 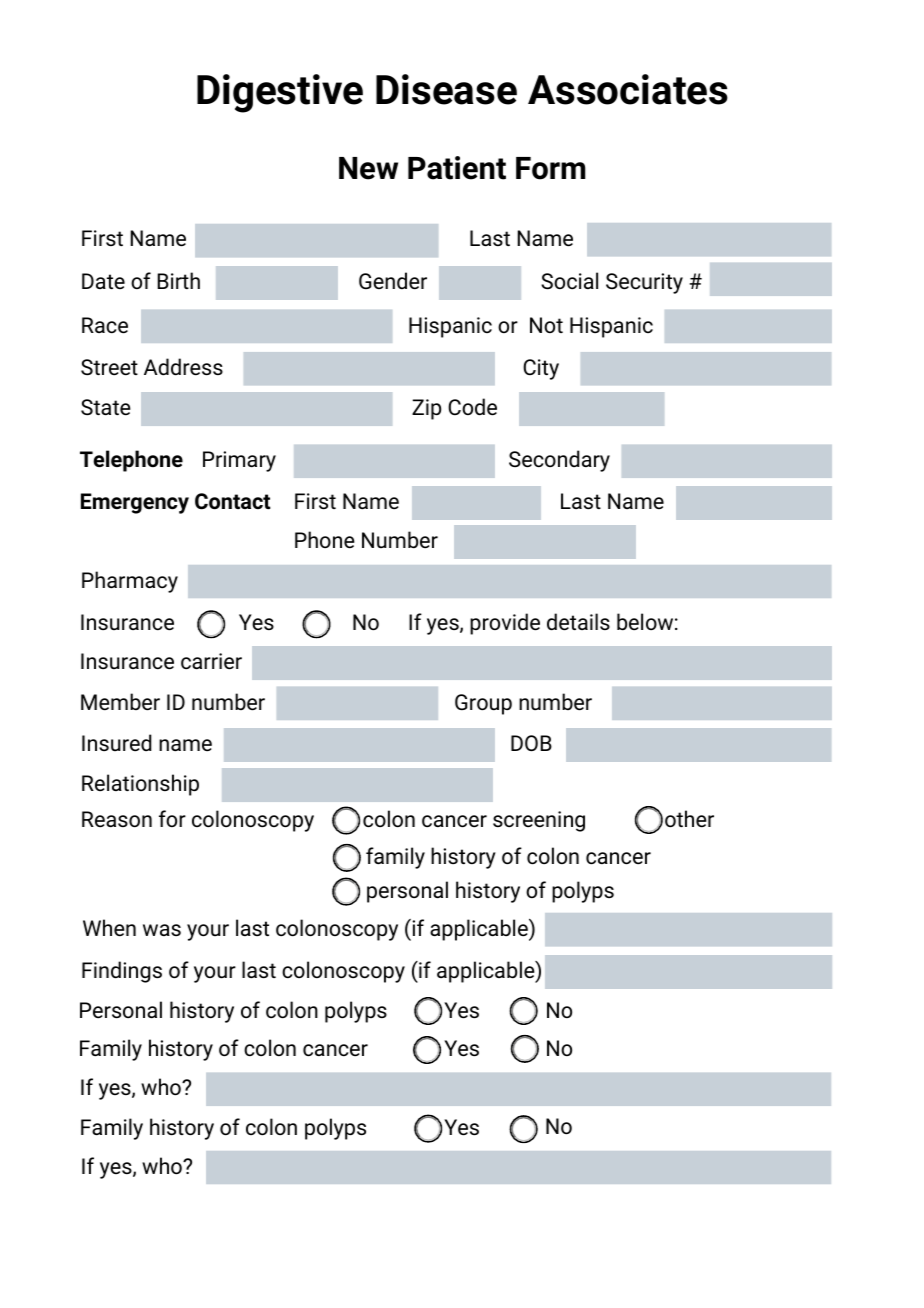 What do you see at coordinates (628, 89) in the document?
I see `Associates` at bounding box center [628, 89].
